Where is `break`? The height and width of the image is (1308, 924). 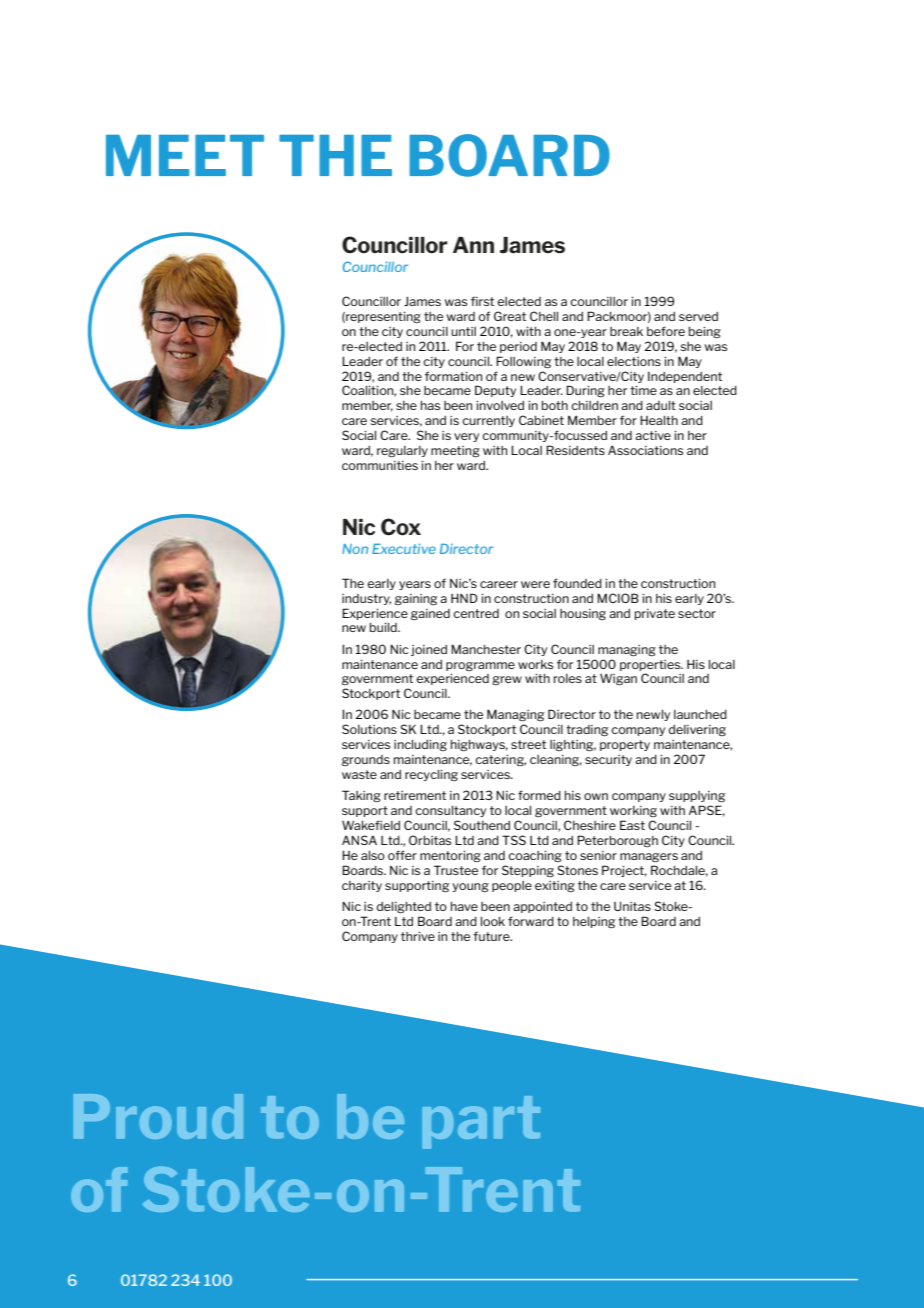 break is located at coordinates (626, 331).
